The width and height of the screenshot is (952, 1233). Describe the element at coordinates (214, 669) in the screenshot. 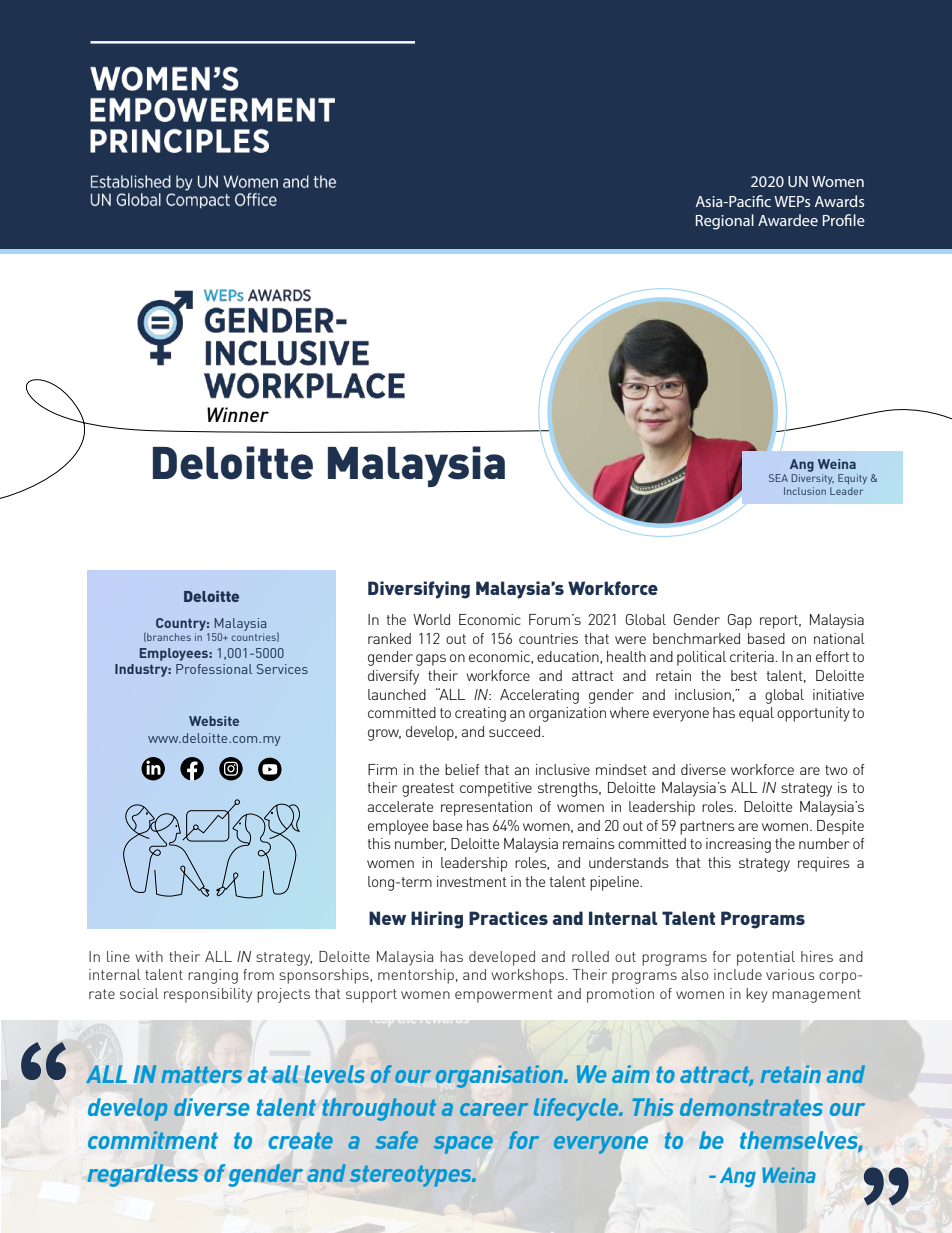

I see `Professional` at that location.
